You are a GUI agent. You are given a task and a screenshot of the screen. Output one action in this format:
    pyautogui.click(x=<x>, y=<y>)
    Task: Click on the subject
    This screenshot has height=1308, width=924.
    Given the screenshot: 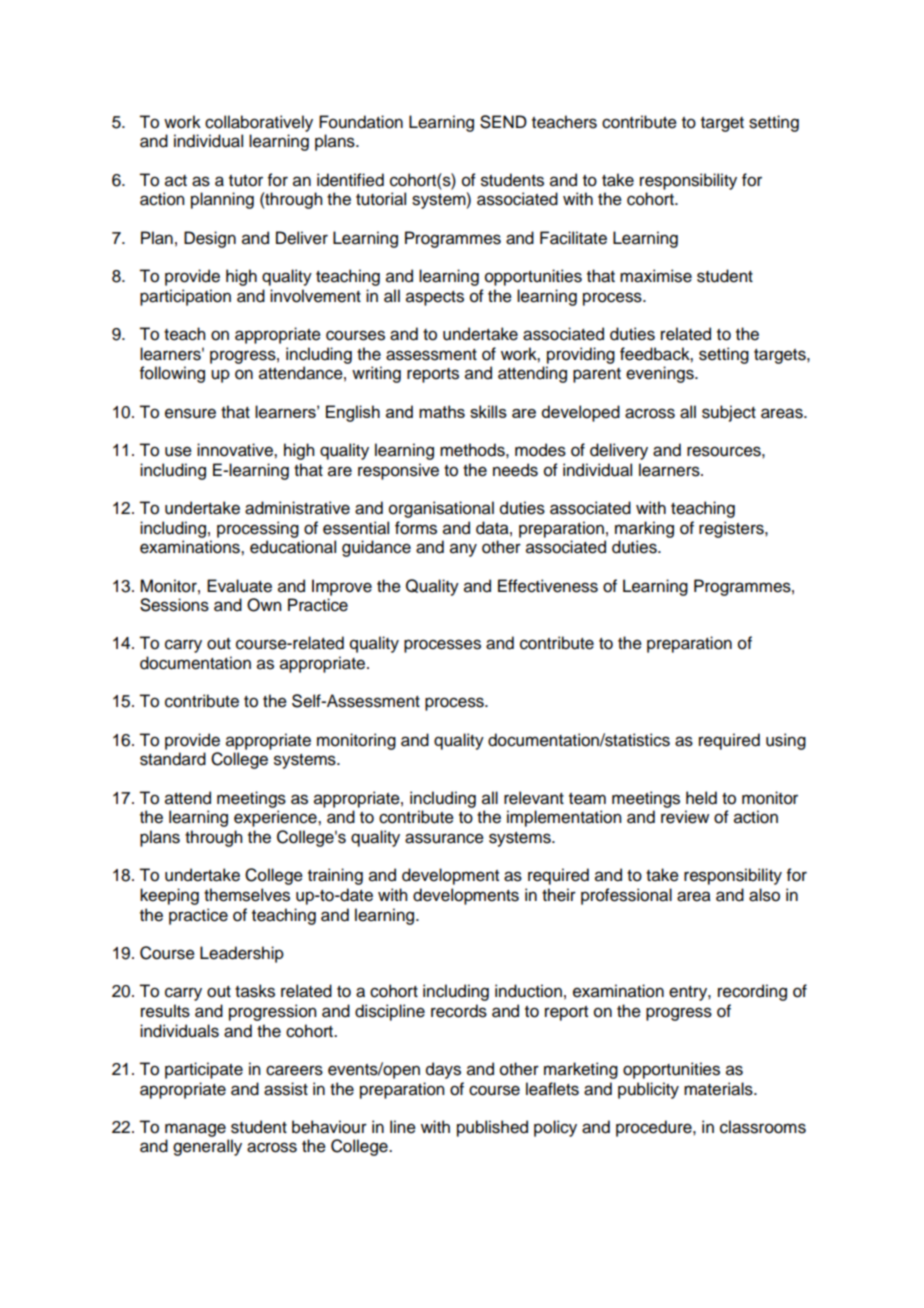 What is the action you would take?
    pyautogui.click(x=729, y=413)
